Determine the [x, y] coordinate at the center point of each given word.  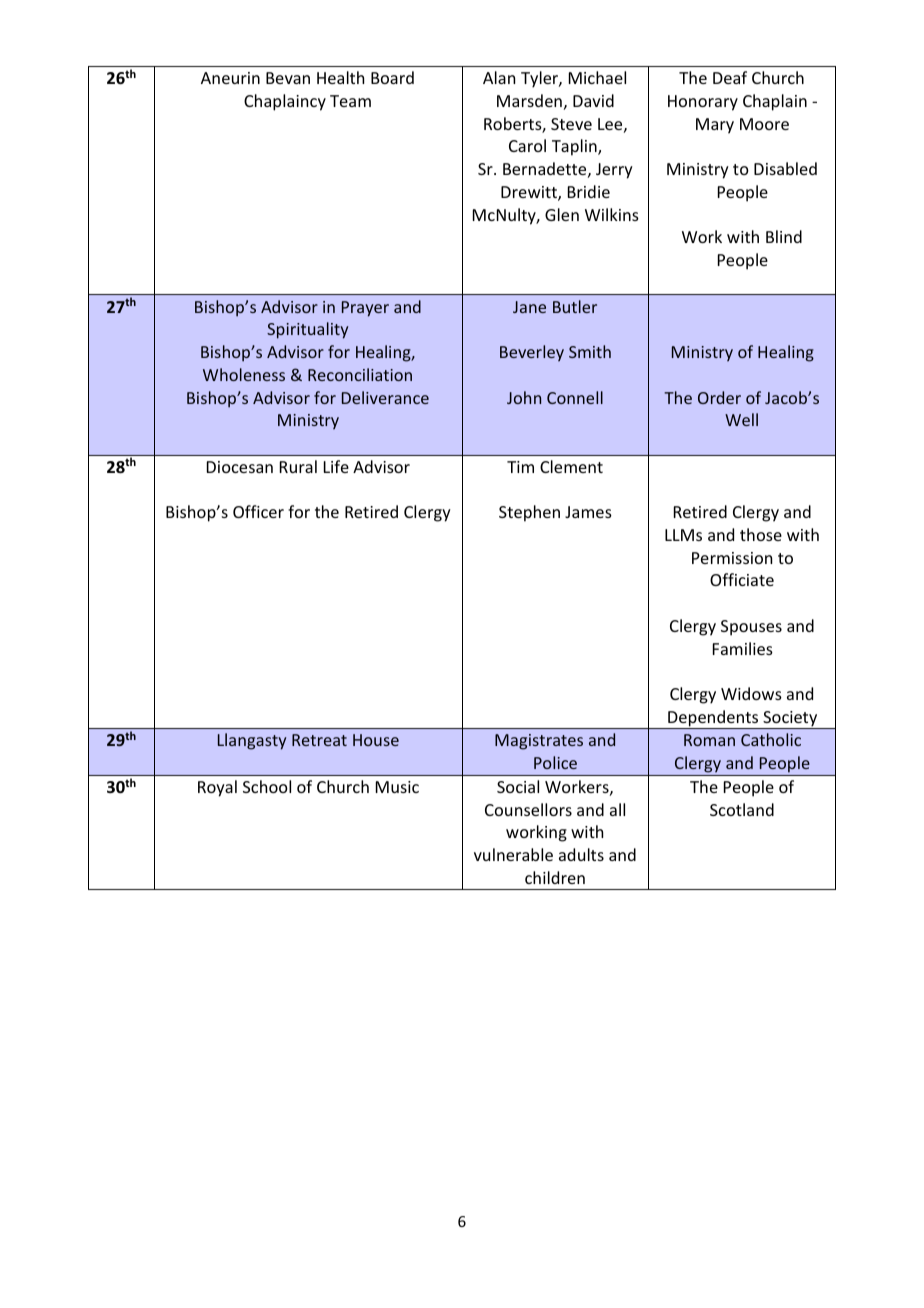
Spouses [751, 628]
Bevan [288, 78]
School [267, 786]
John [524, 397]
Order [719, 397]
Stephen [529, 513]
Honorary [703, 103]
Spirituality [307, 330]
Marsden [529, 100]
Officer [258, 511]
